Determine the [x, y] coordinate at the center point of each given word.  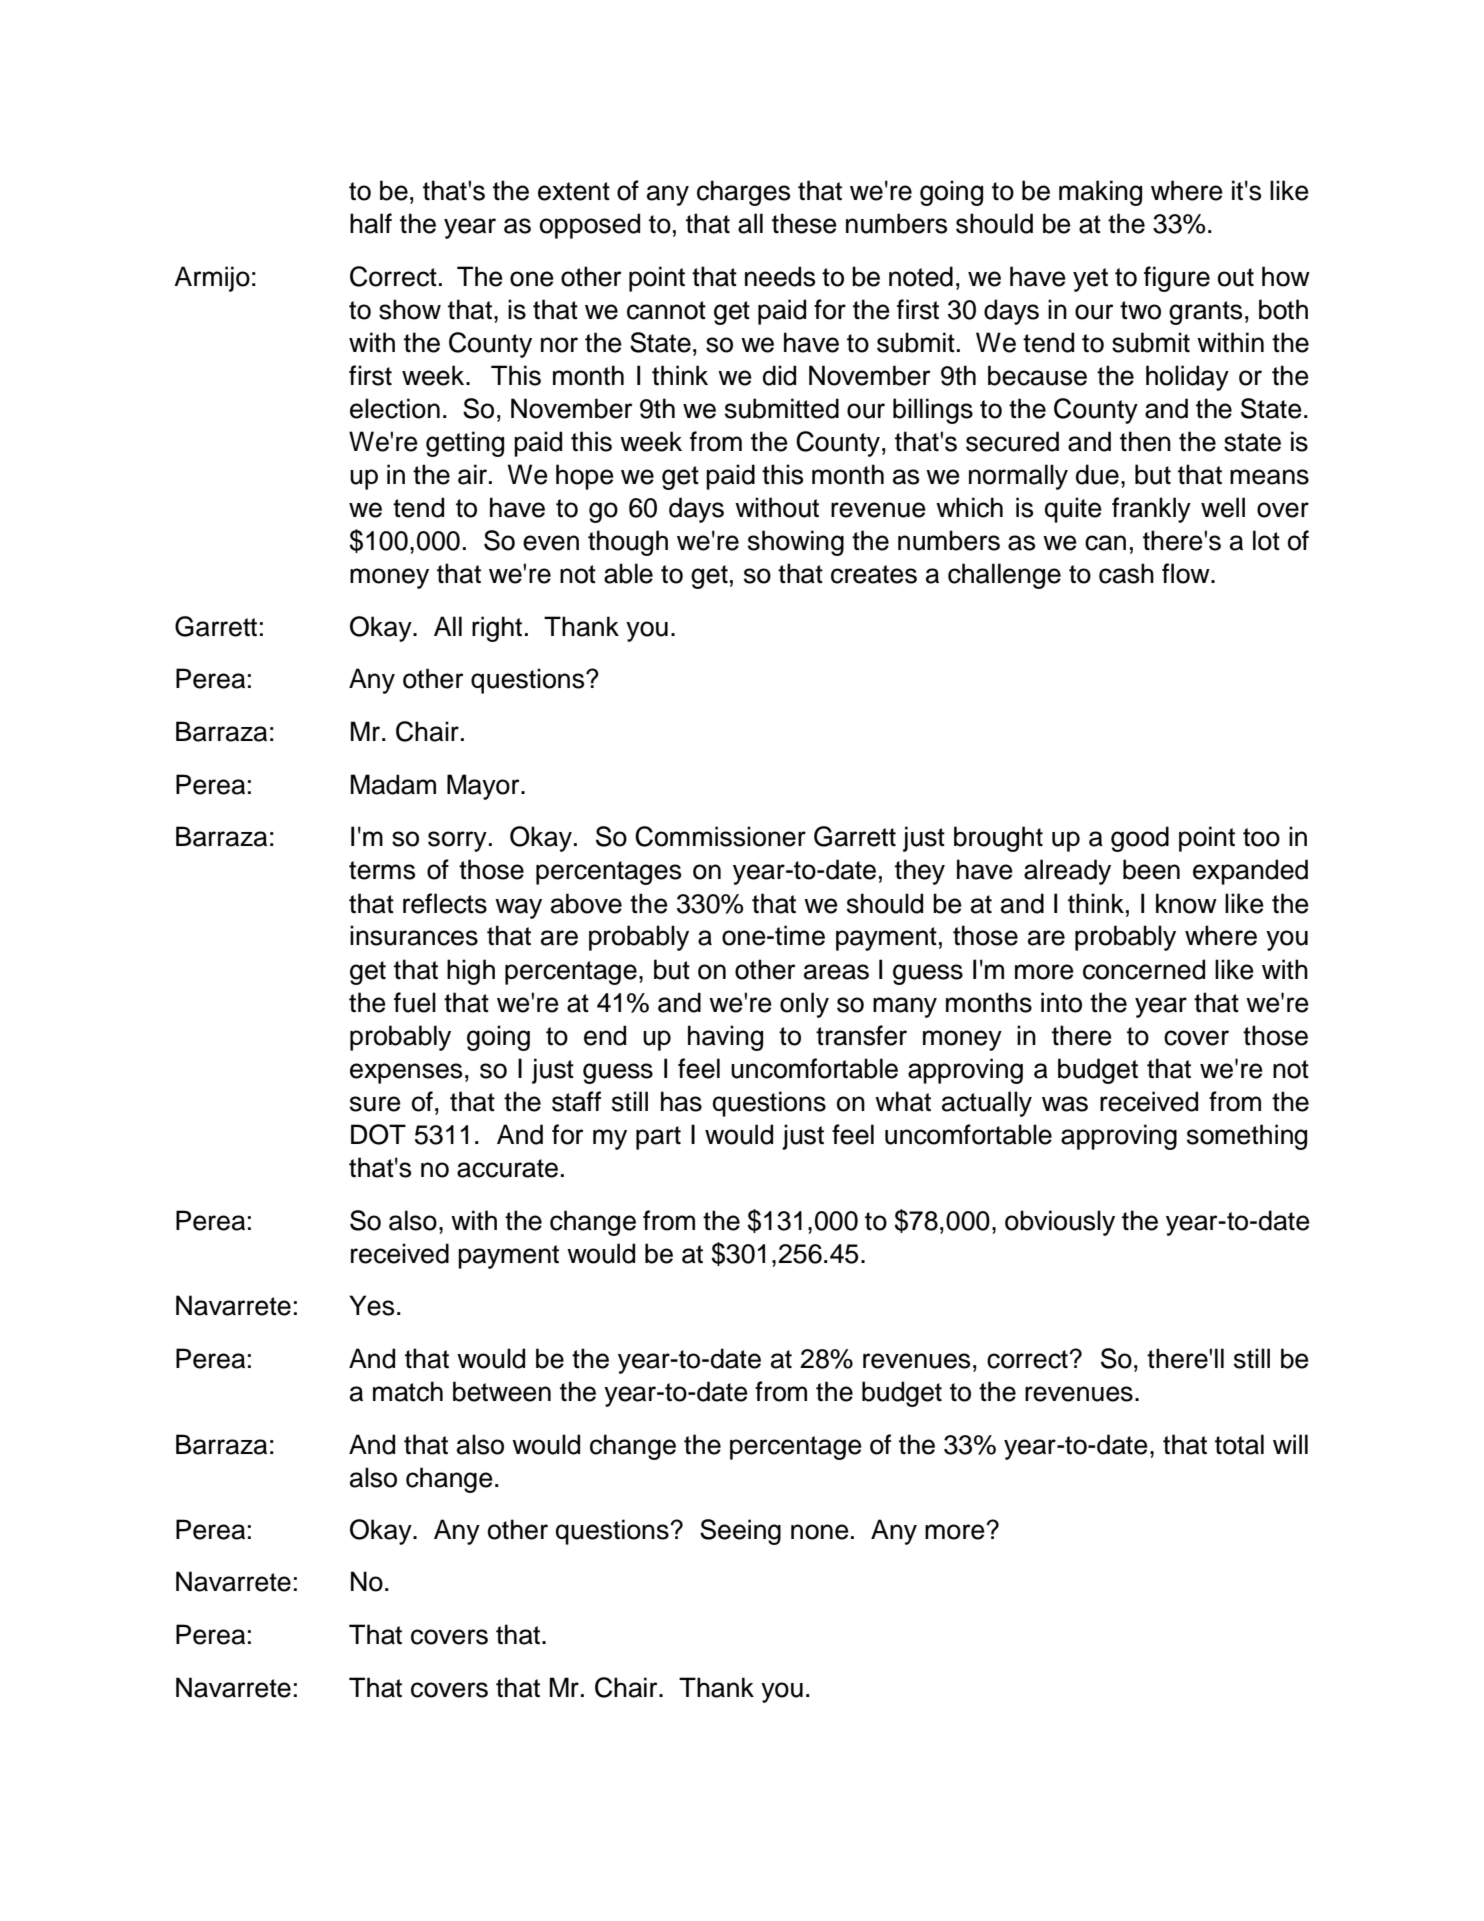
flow [1187, 573]
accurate [507, 1168]
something [1247, 1137]
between [502, 1391]
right [497, 629]
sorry [457, 841]
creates [874, 574]
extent [574, 191]
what [903, 1101]
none [820, 1532]
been [1151, 869]
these [804, 223]
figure [1177, 279]
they [920, 872]
